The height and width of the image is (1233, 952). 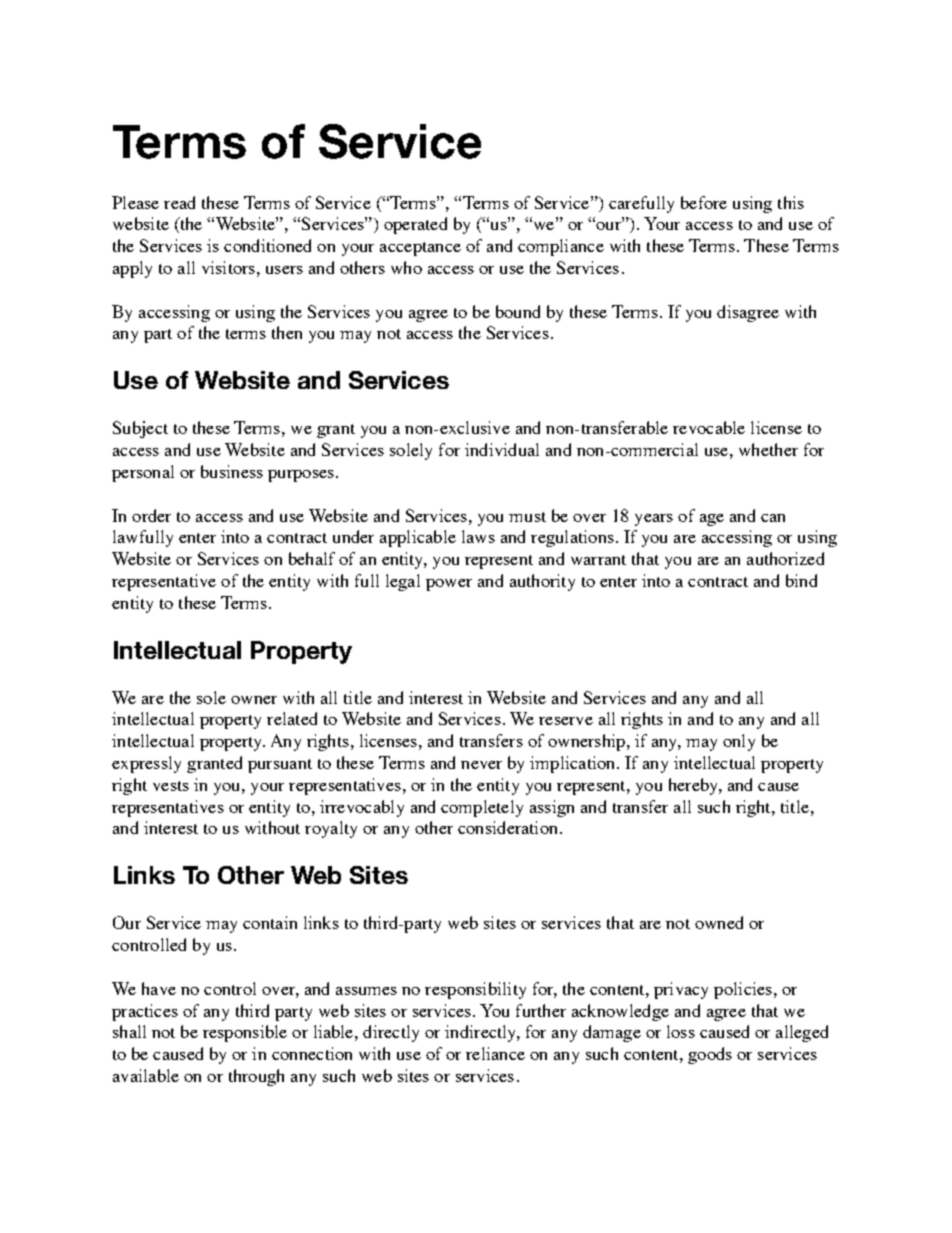 I want to click on related, so click(x=292, y=718).
